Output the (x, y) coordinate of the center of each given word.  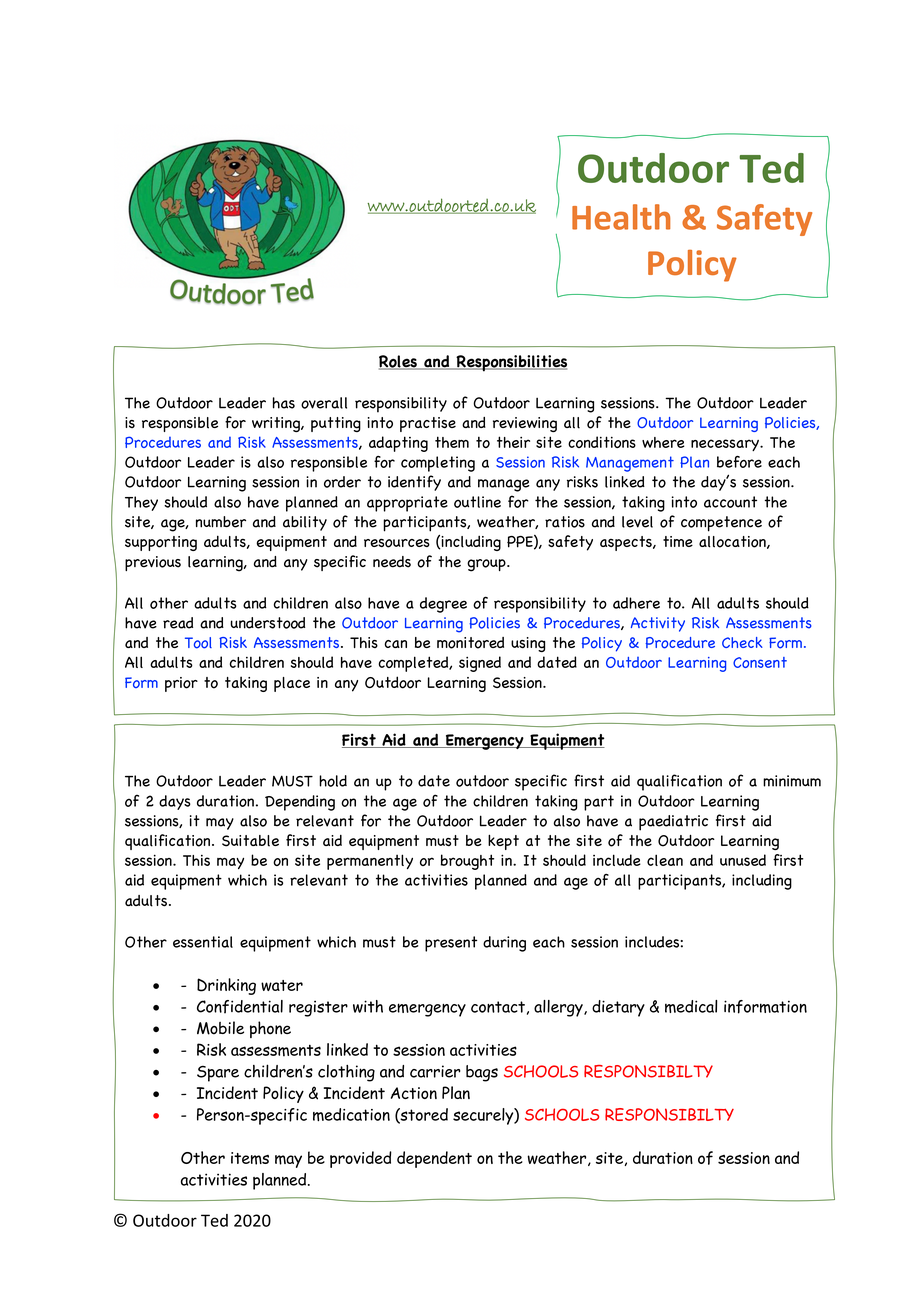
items (250, 1158)
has (284, 403)
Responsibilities (510, 363)
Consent (760, 662)
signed (480, 664)
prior (181, 684)
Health (621, 217)
